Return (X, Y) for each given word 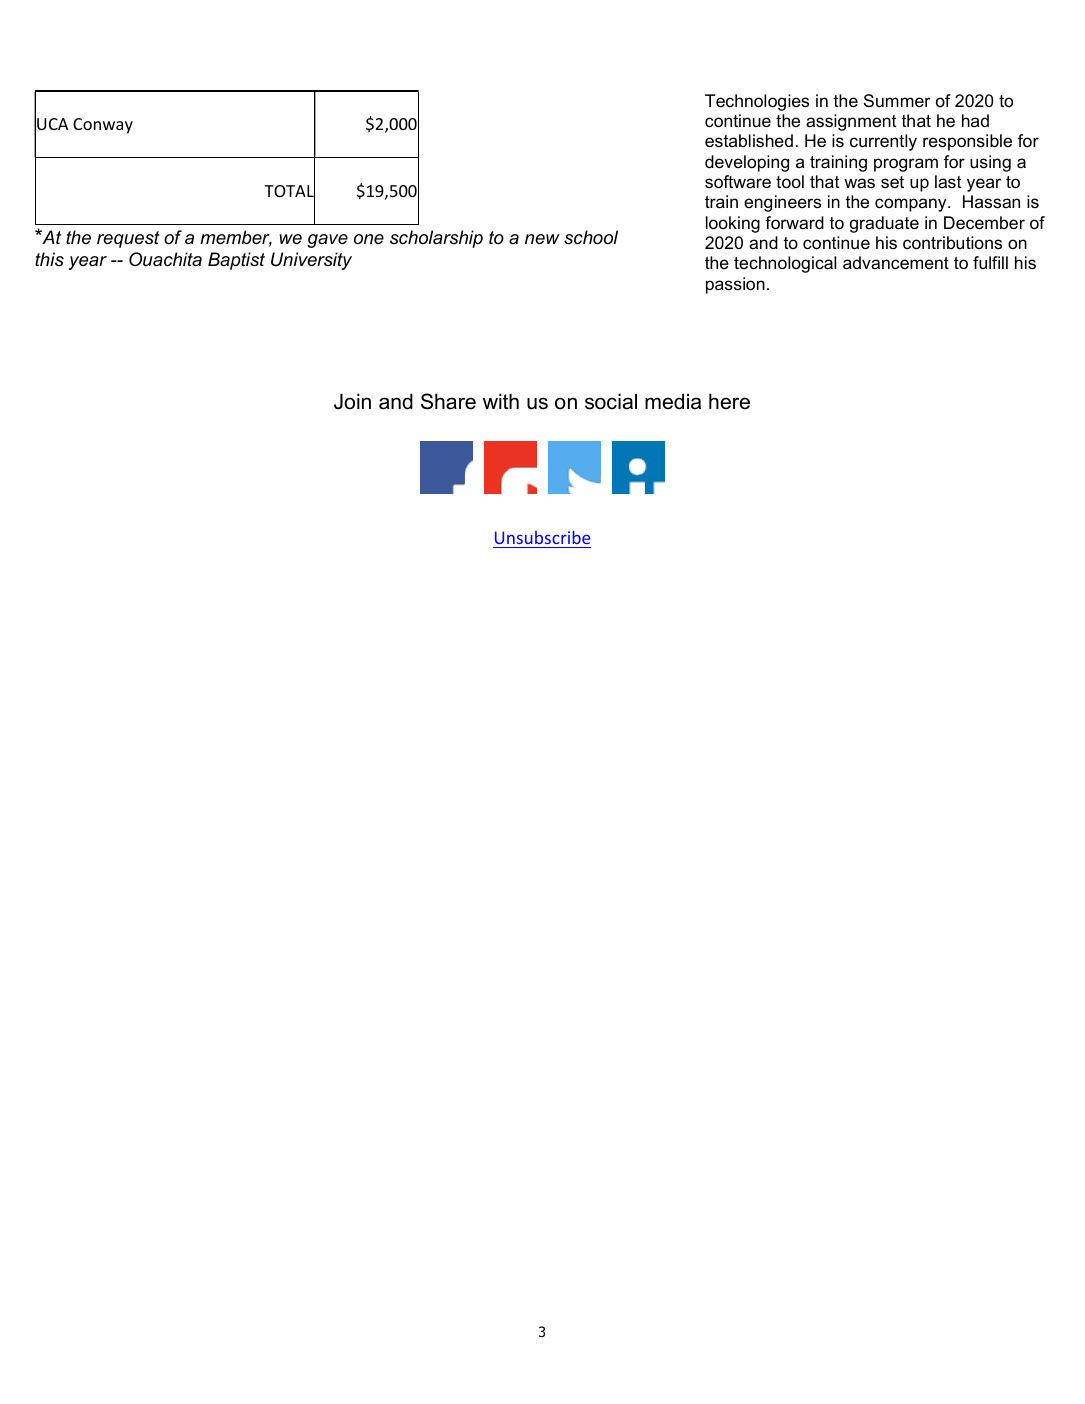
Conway (103, 126)
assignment (851, 122)
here (729, 401)
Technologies (757, 102)
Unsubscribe (542, 537)
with (501, 401)
